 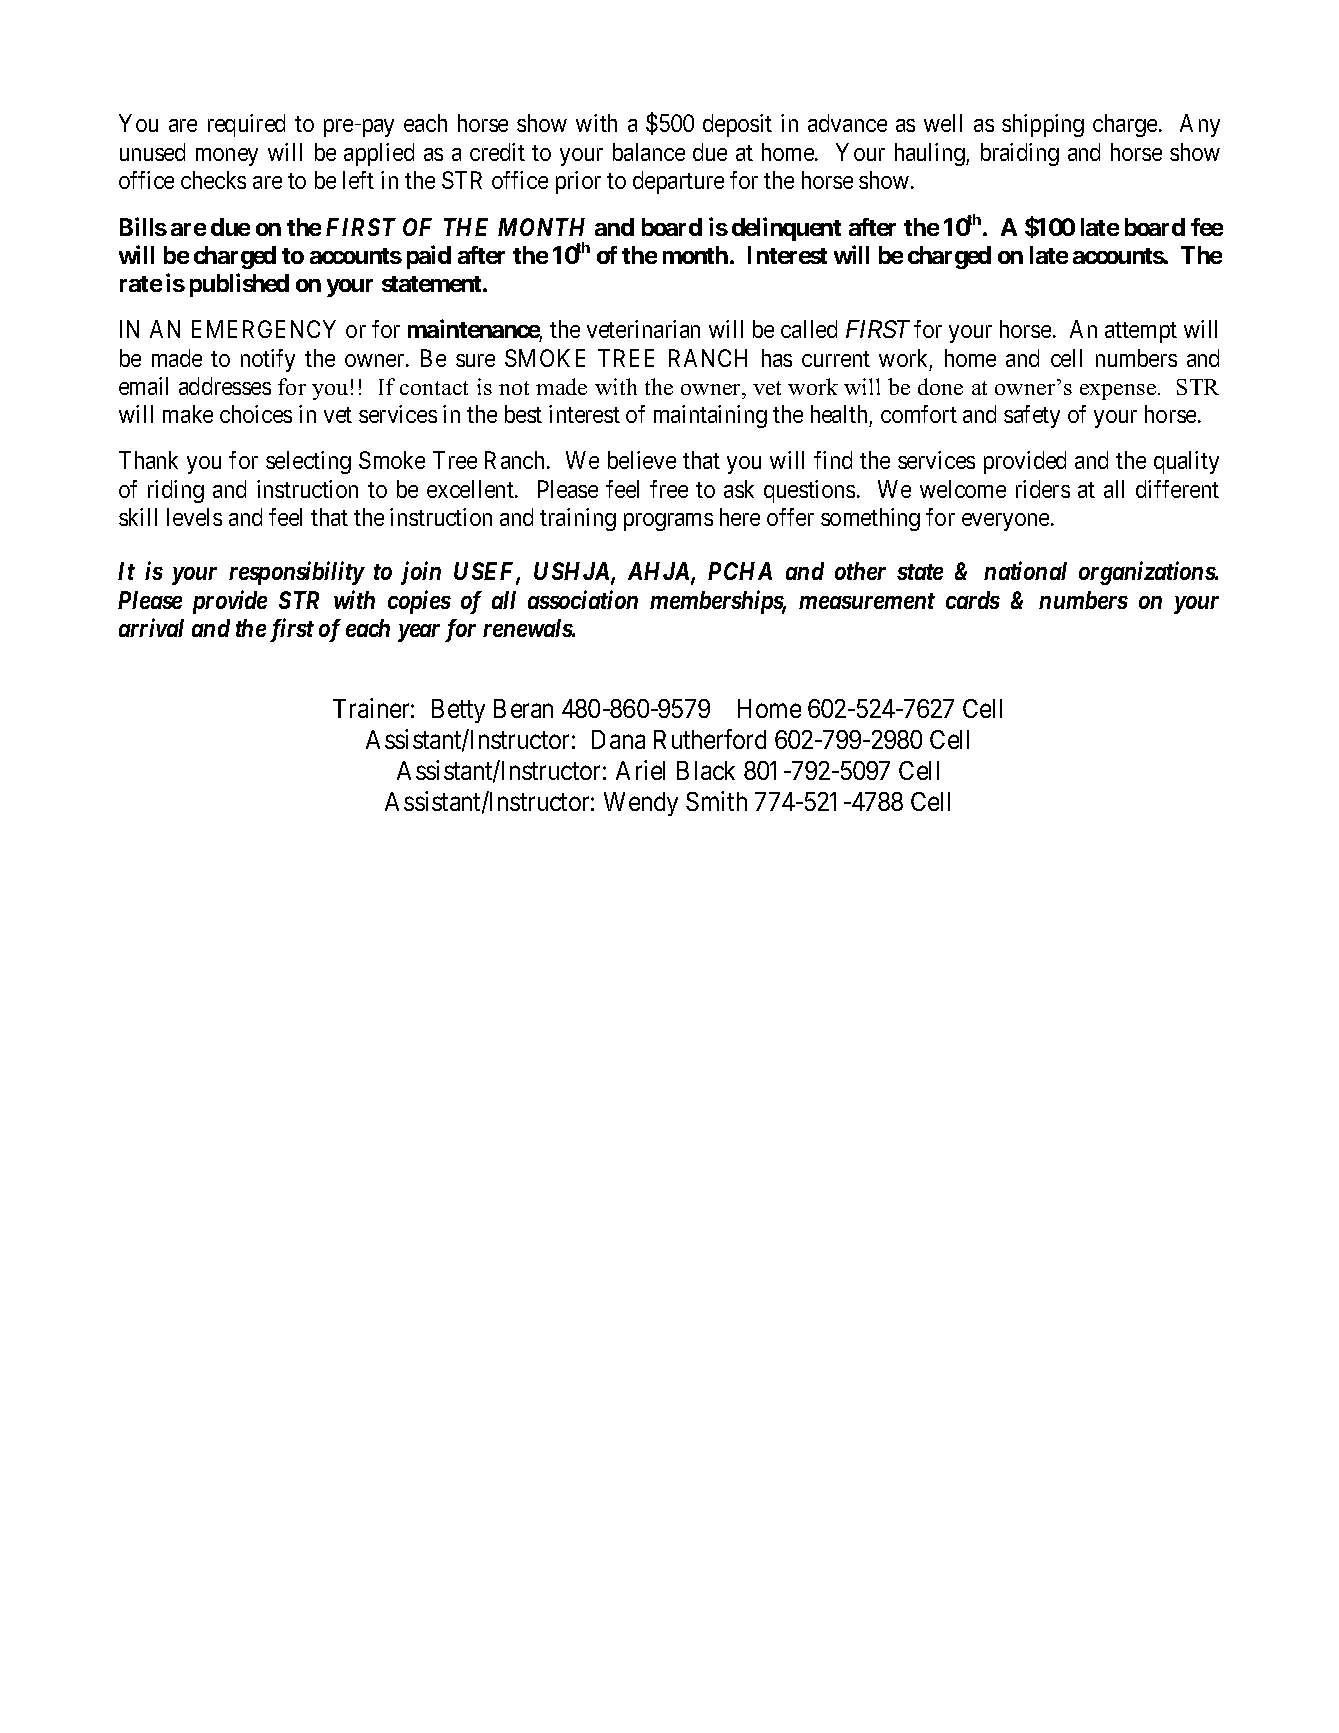 I want to click on balance, so click(x=649, y=152).
